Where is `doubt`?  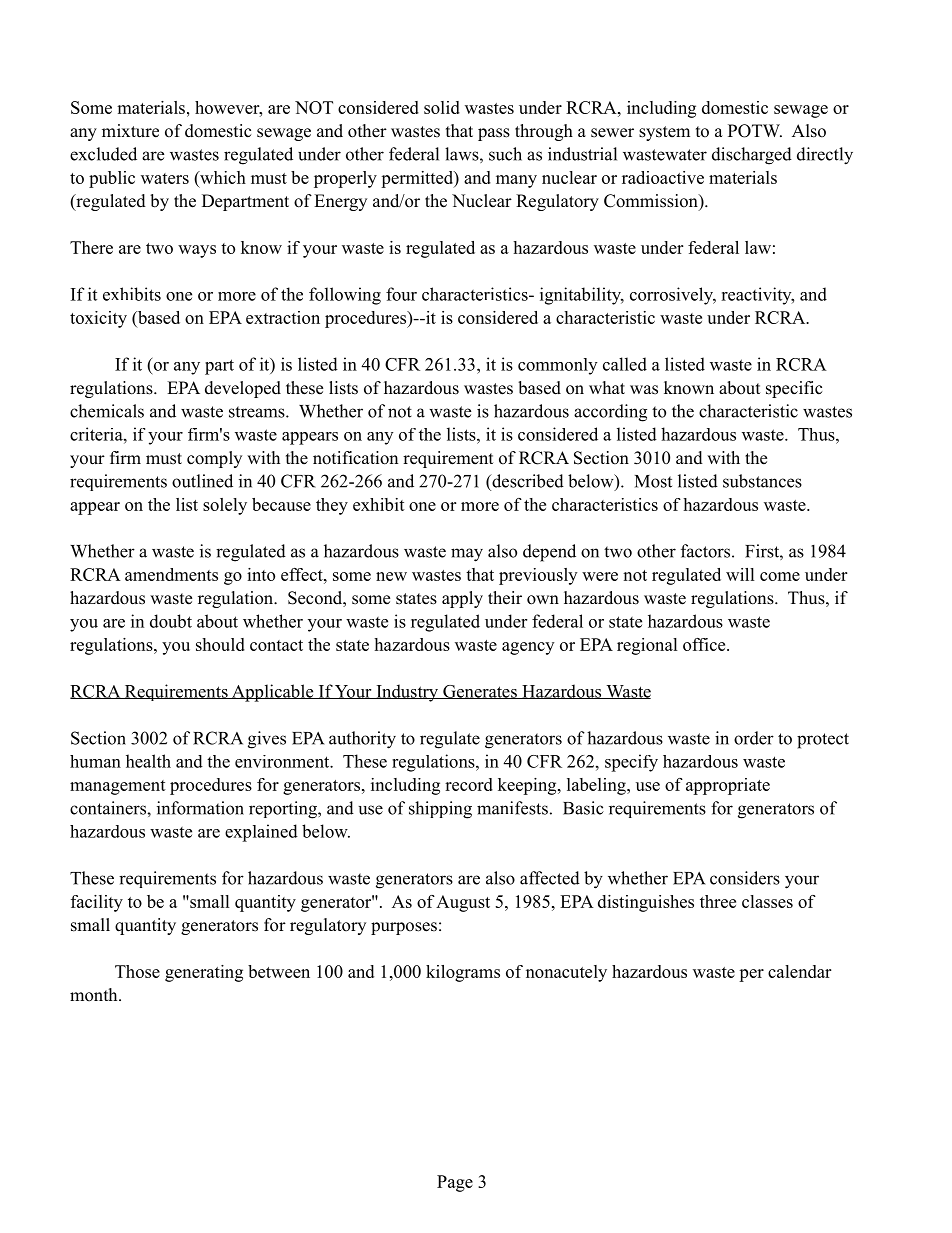 doubt is located at coordinates (171, 621).
